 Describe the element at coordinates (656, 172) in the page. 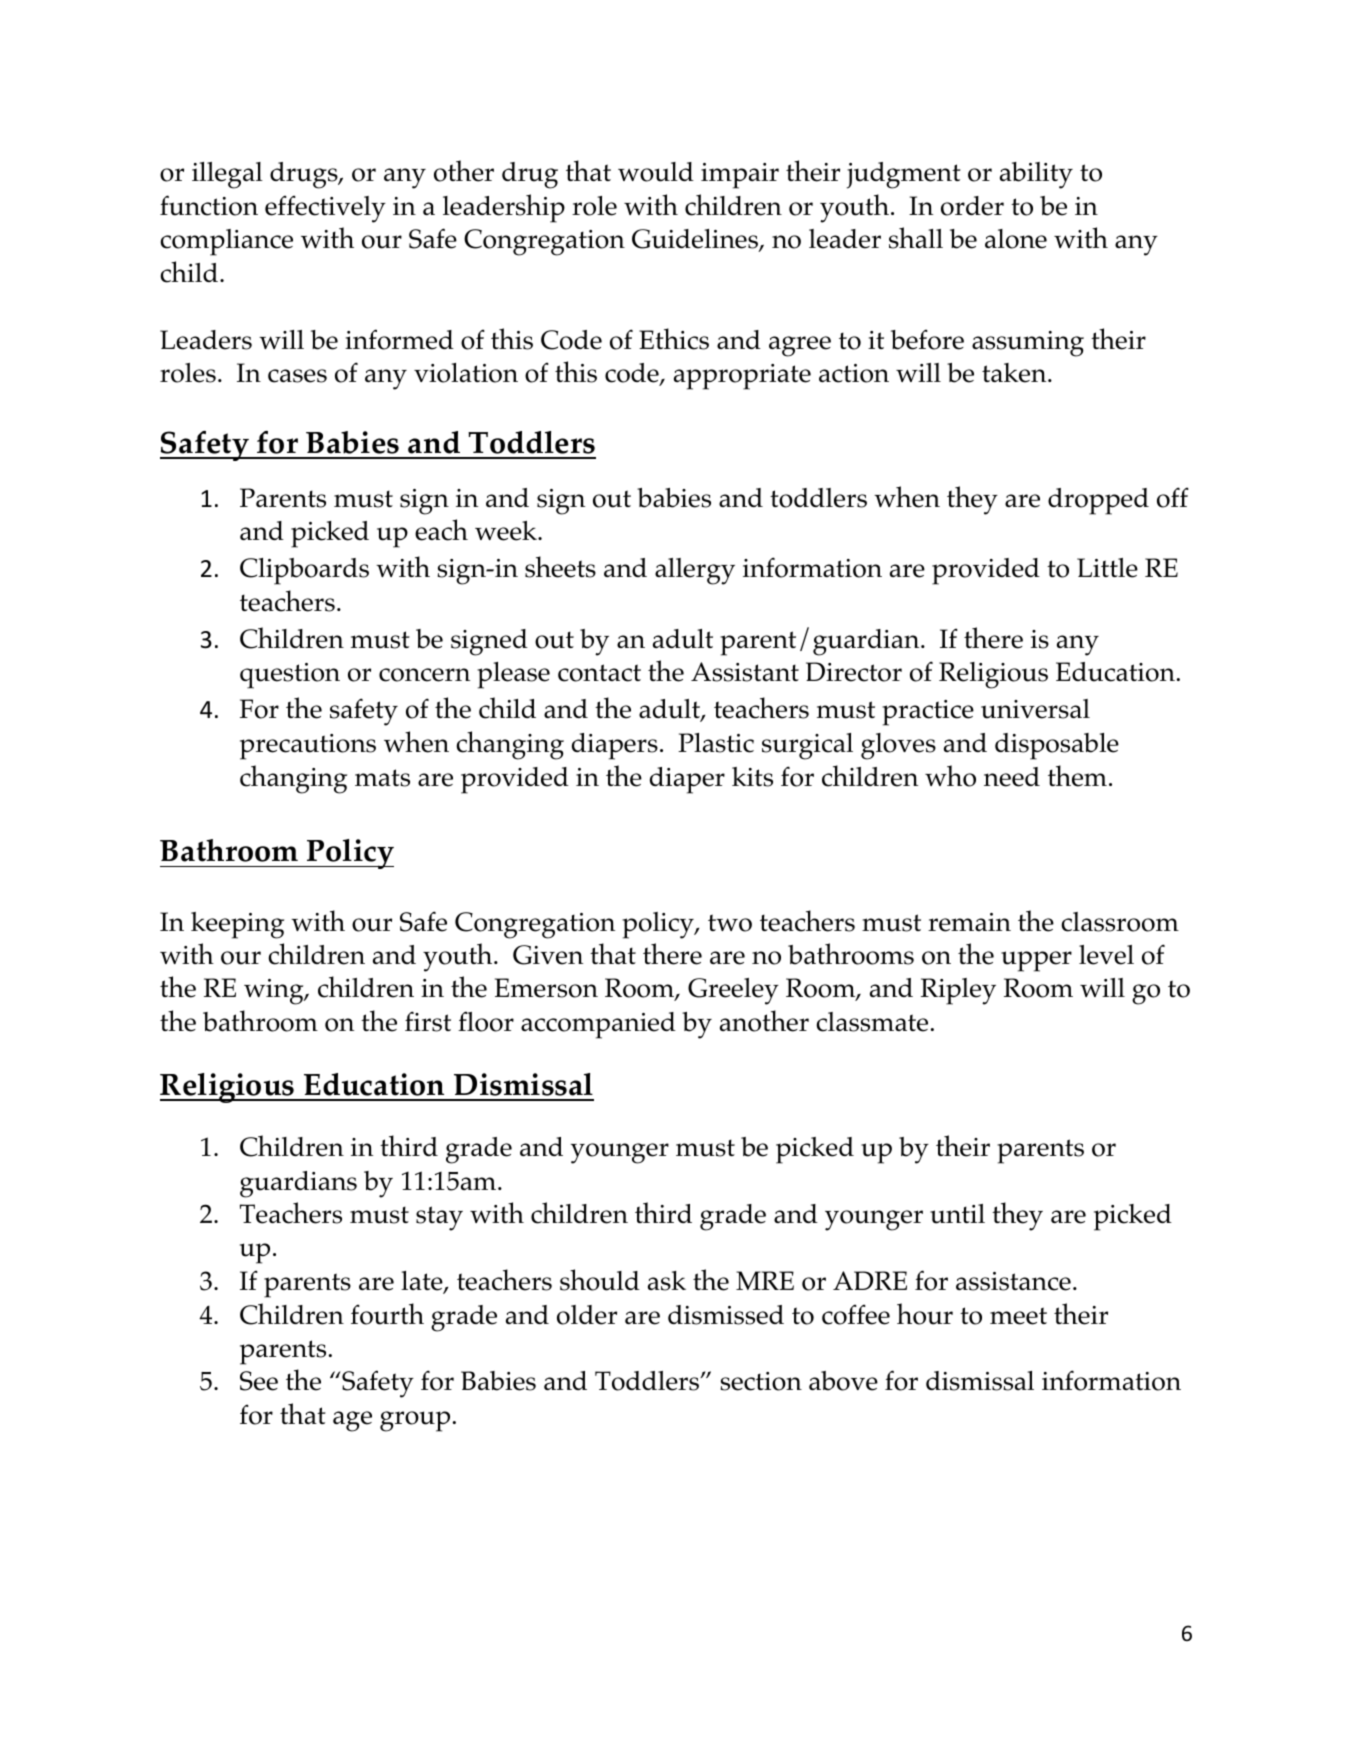

I see `would` at that location.
